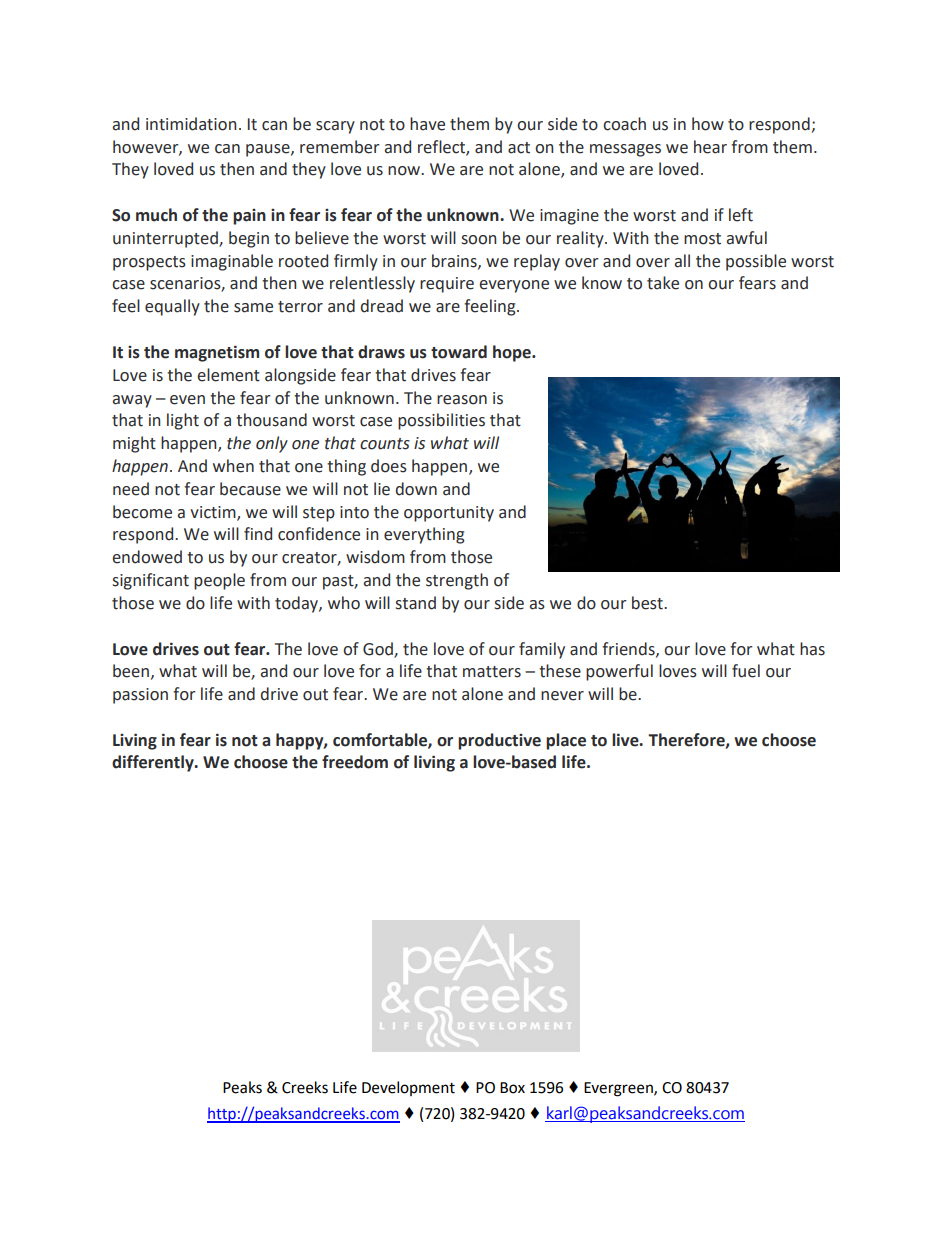 The image size is (952, 1233). I want to click on Box, so click(512, 1088).
